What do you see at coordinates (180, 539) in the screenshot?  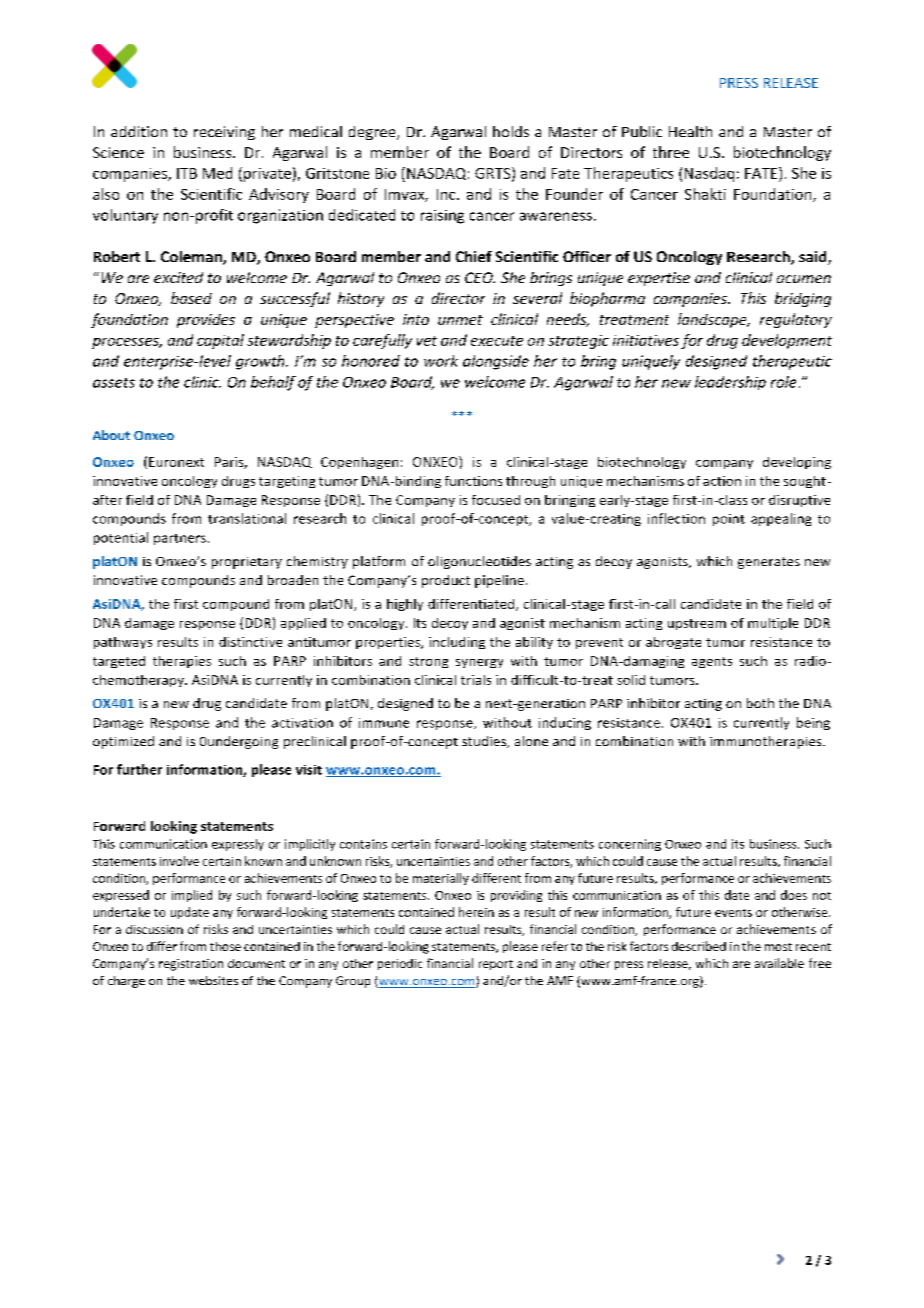 I see `partners` at bounding box center [180, 539].
